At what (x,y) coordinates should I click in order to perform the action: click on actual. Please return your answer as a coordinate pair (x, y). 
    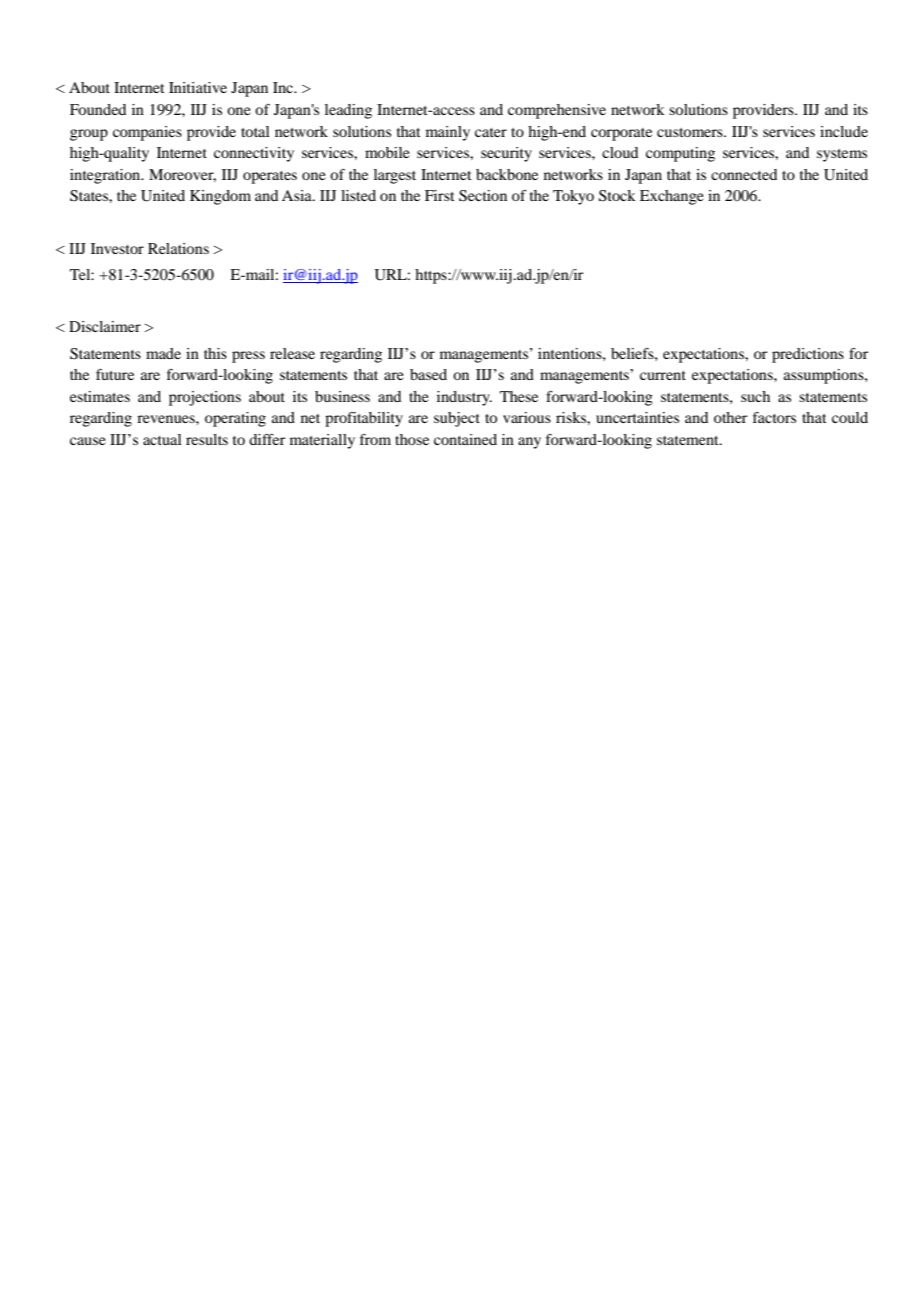
    Looking at the image, I should click on (162, 439).
